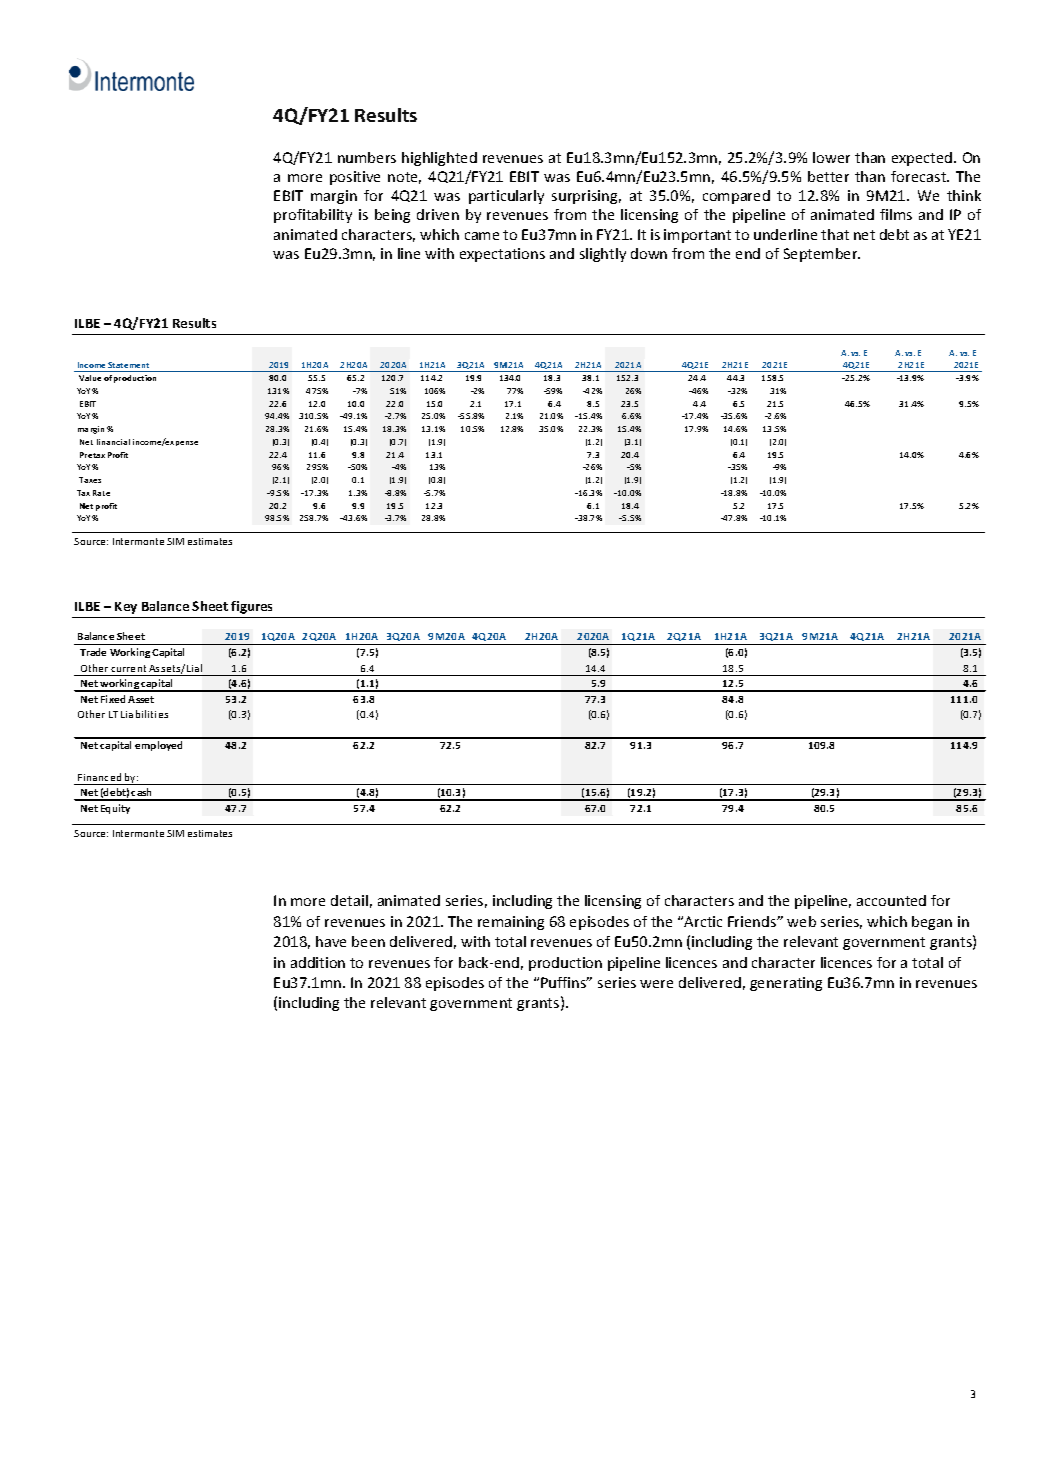 The image size is (1045, 1478). What do you see at coordinates (786, 984) in the screenshot?
I see `generating` at bounding box center [786, 984].
